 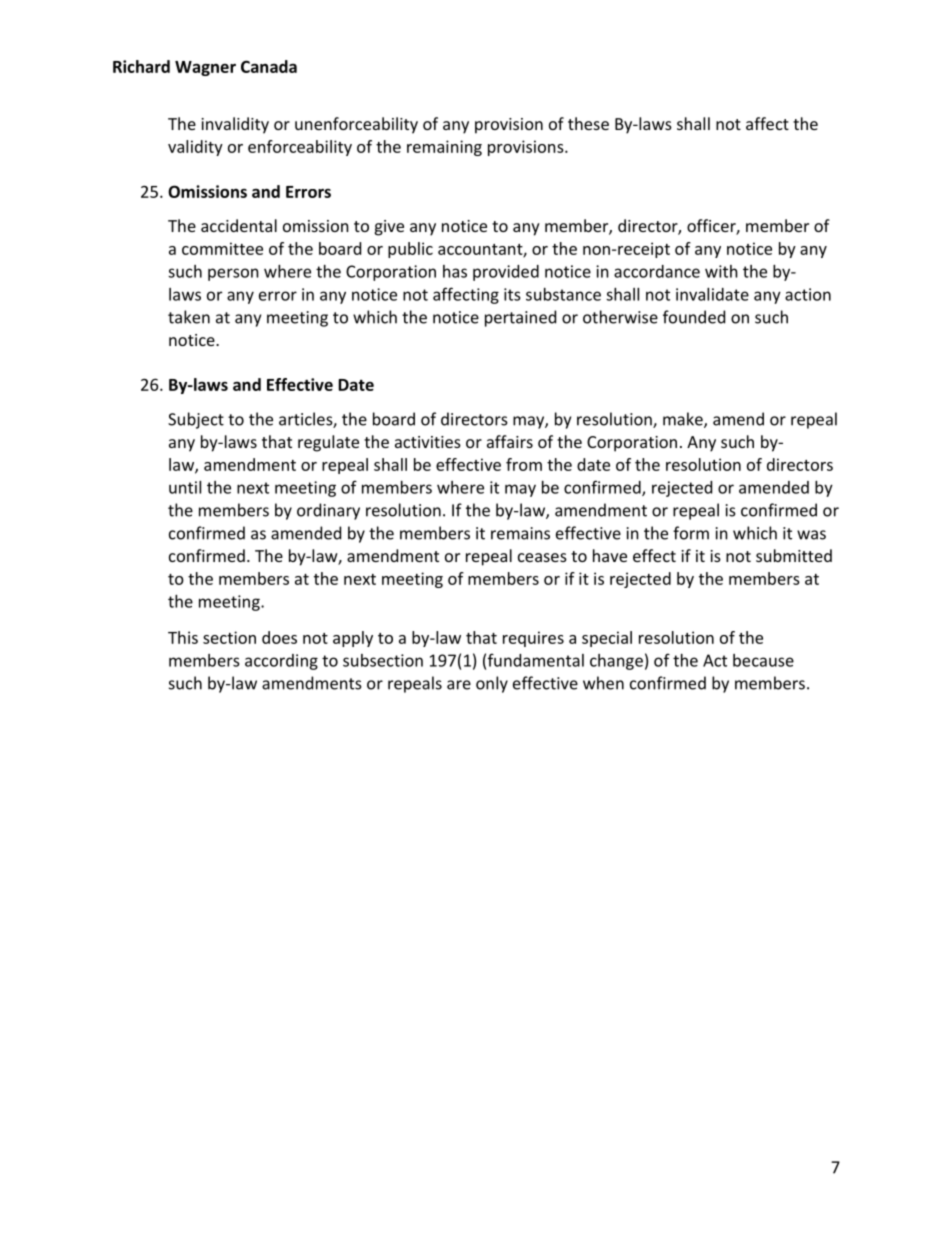 I want to click on public, so click(x=410, y=250).
